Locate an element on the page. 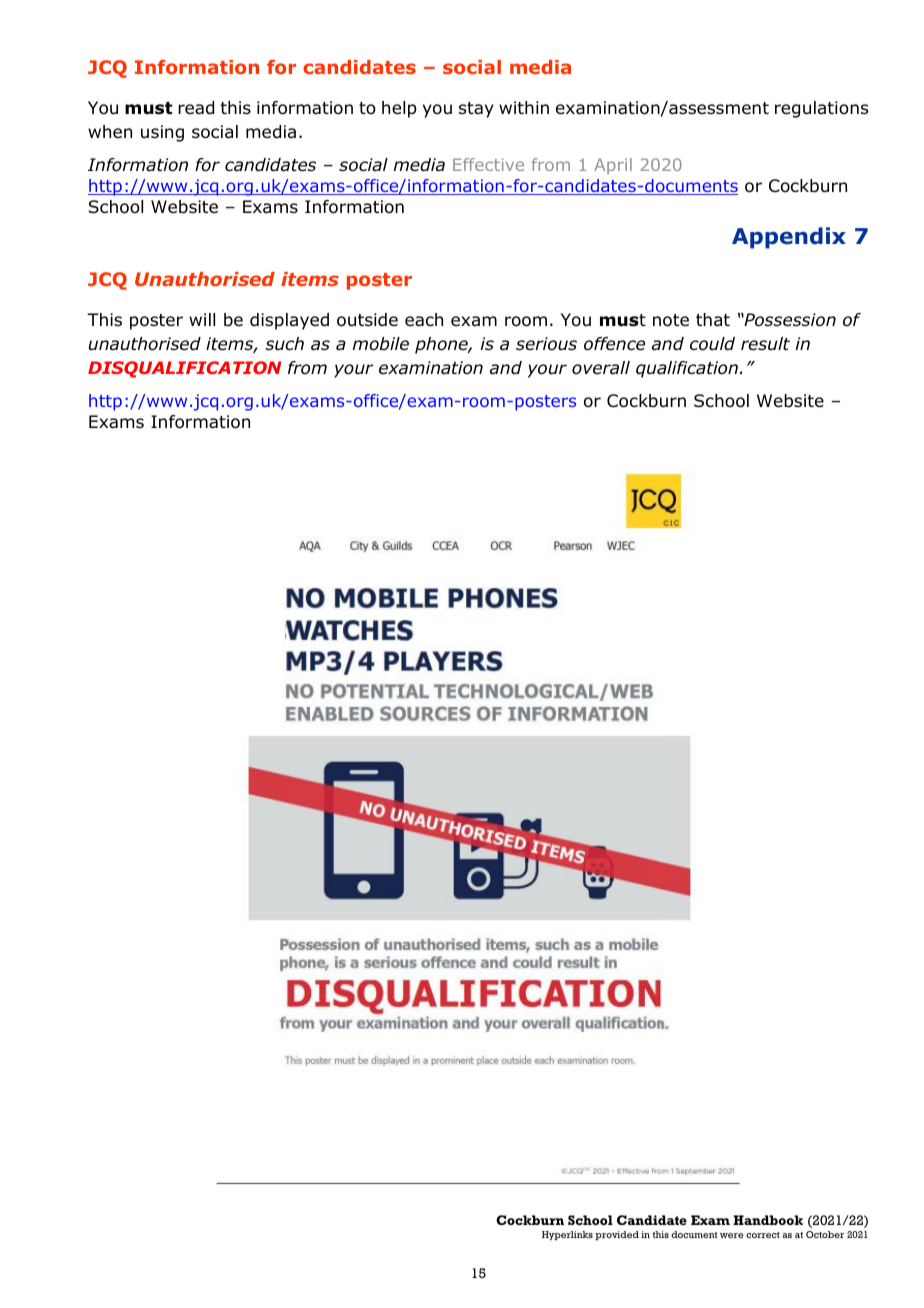  Handbook is located at coordinates (768, 1220).
